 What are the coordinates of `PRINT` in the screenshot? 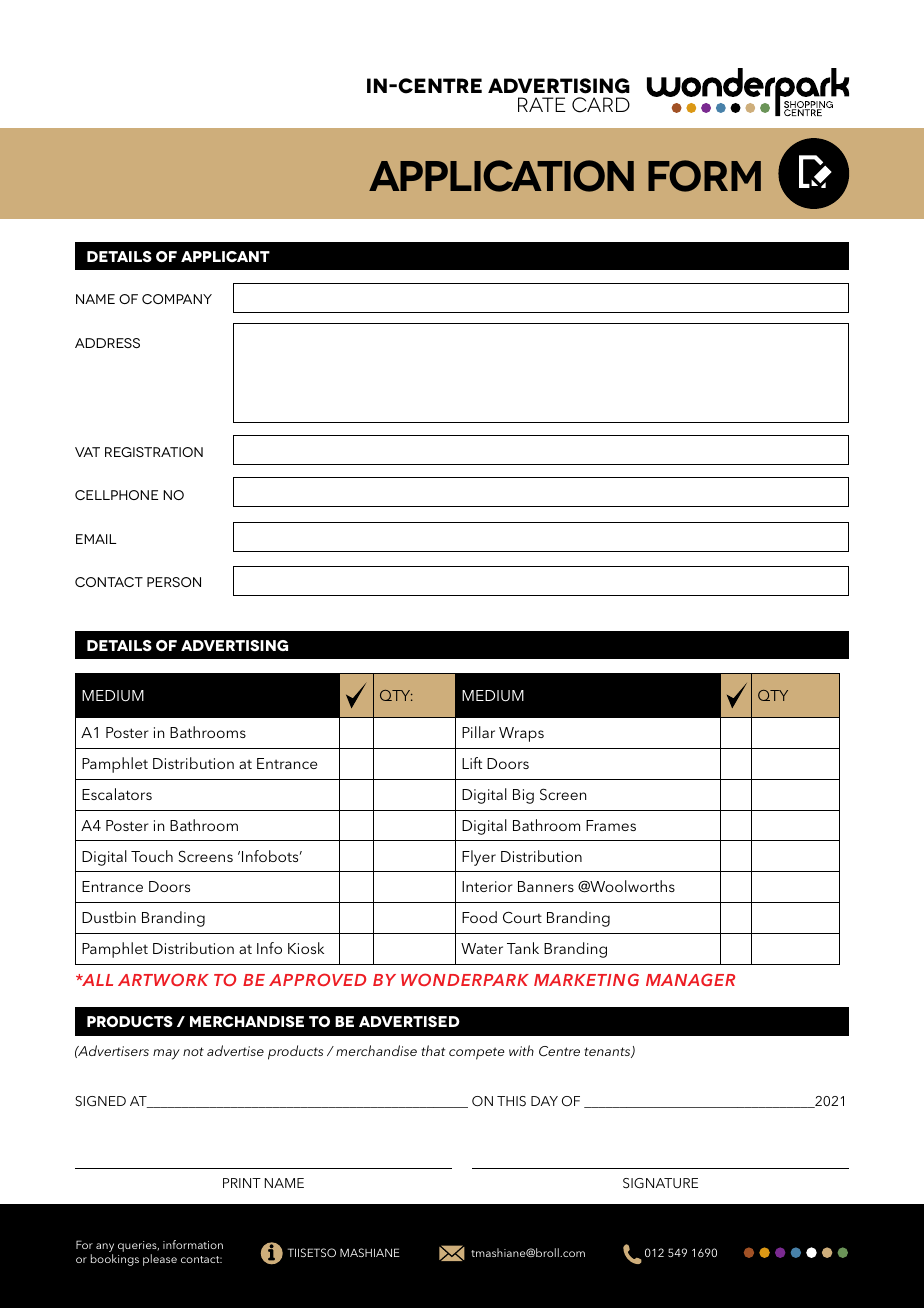 It's located at (242, 1183).
